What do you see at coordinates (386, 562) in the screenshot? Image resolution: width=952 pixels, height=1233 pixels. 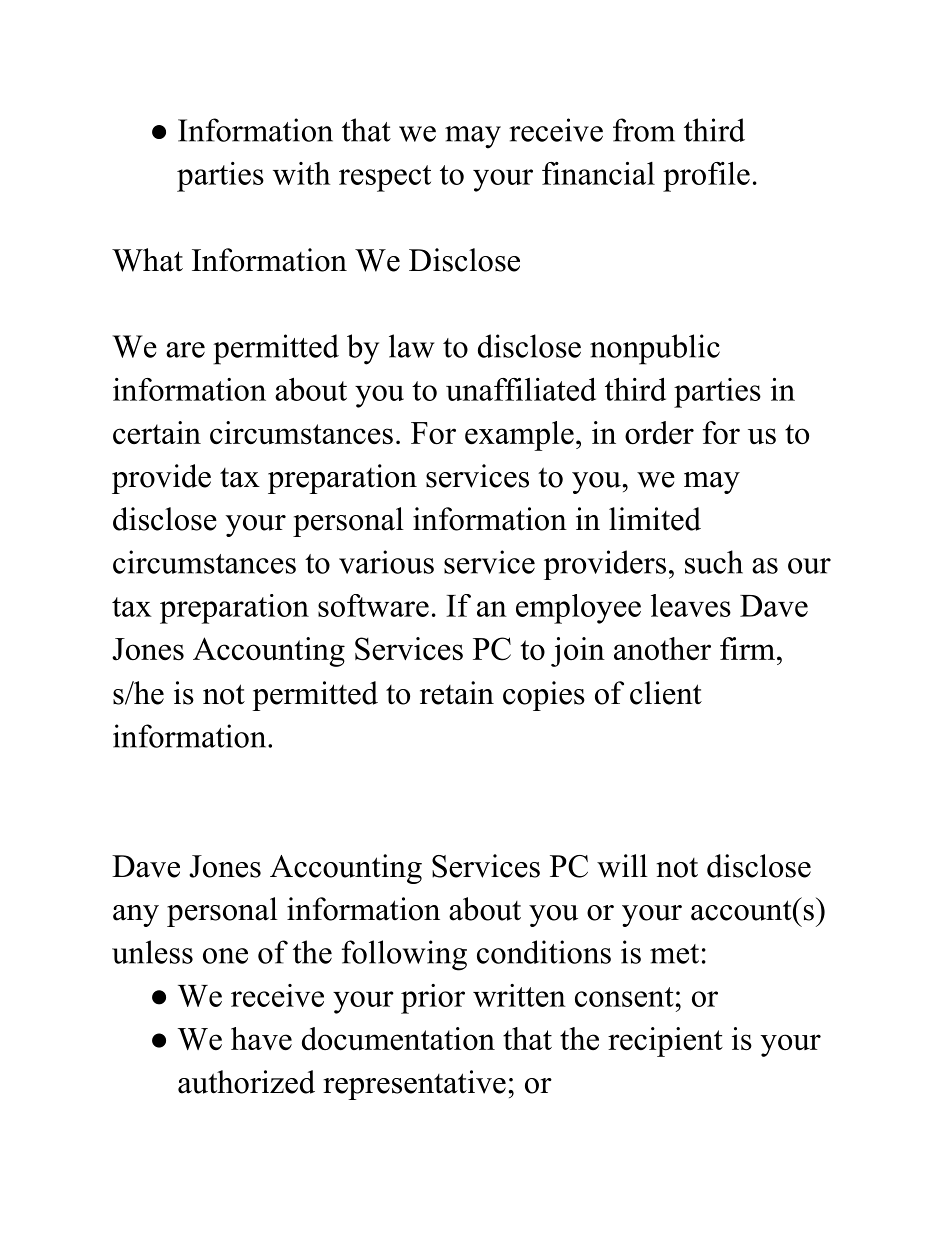 I see `various` at bounding box center [386, 562].
